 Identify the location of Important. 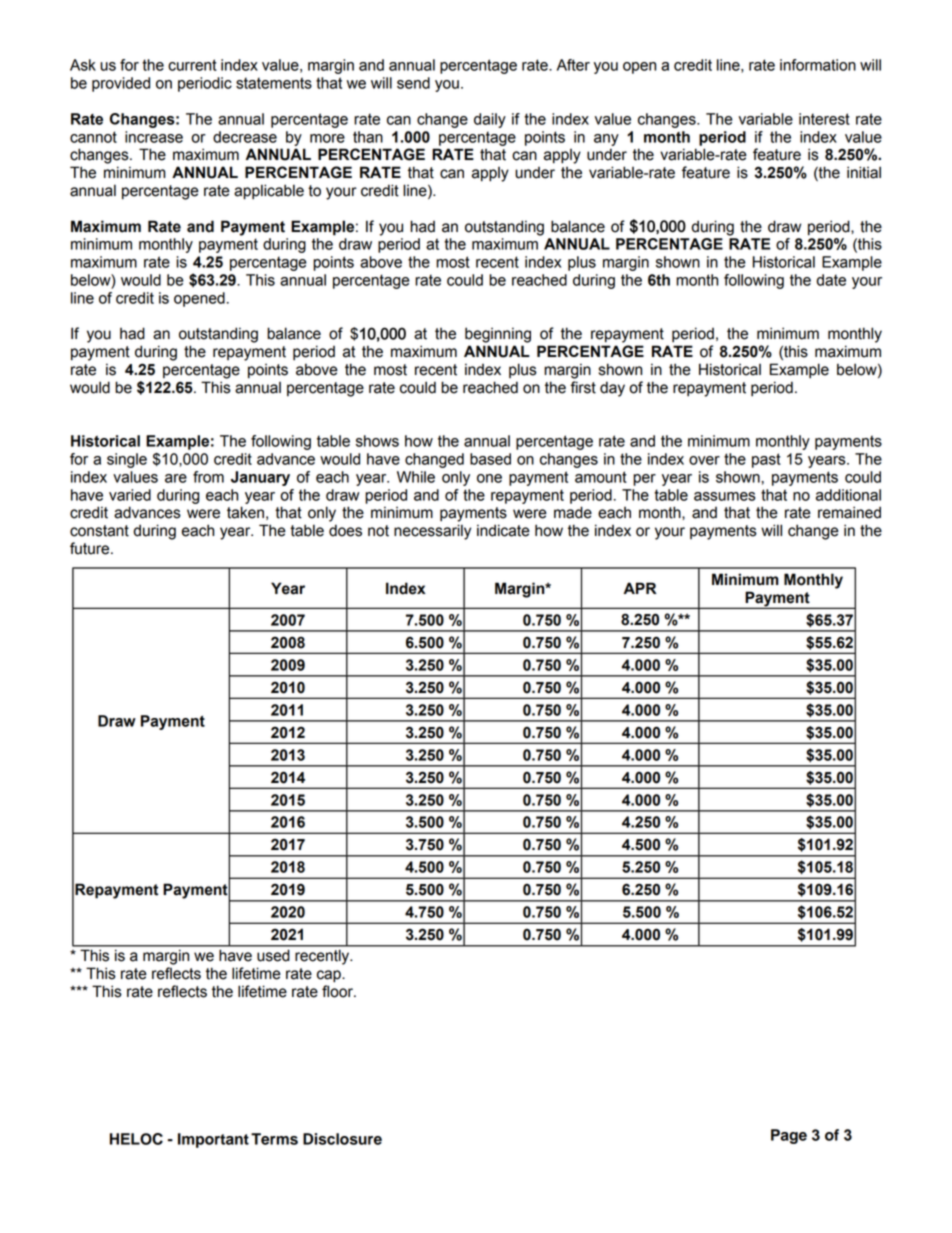
(213, 1140).
